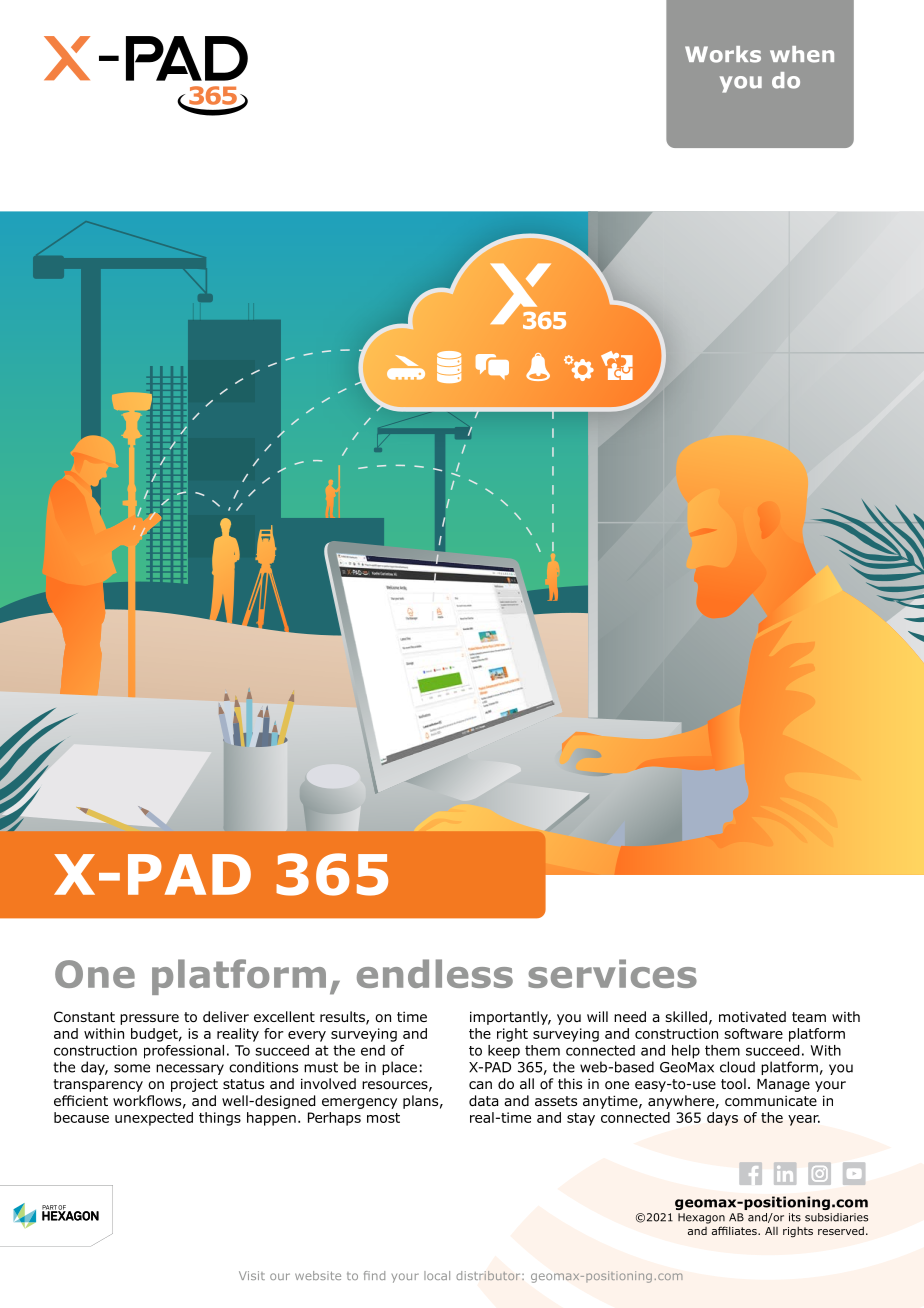 The width and height of the screenshot is (924, 1308). Describe the element at coordinates (723, 54) in the screenshot. I see `Works` at that location.
